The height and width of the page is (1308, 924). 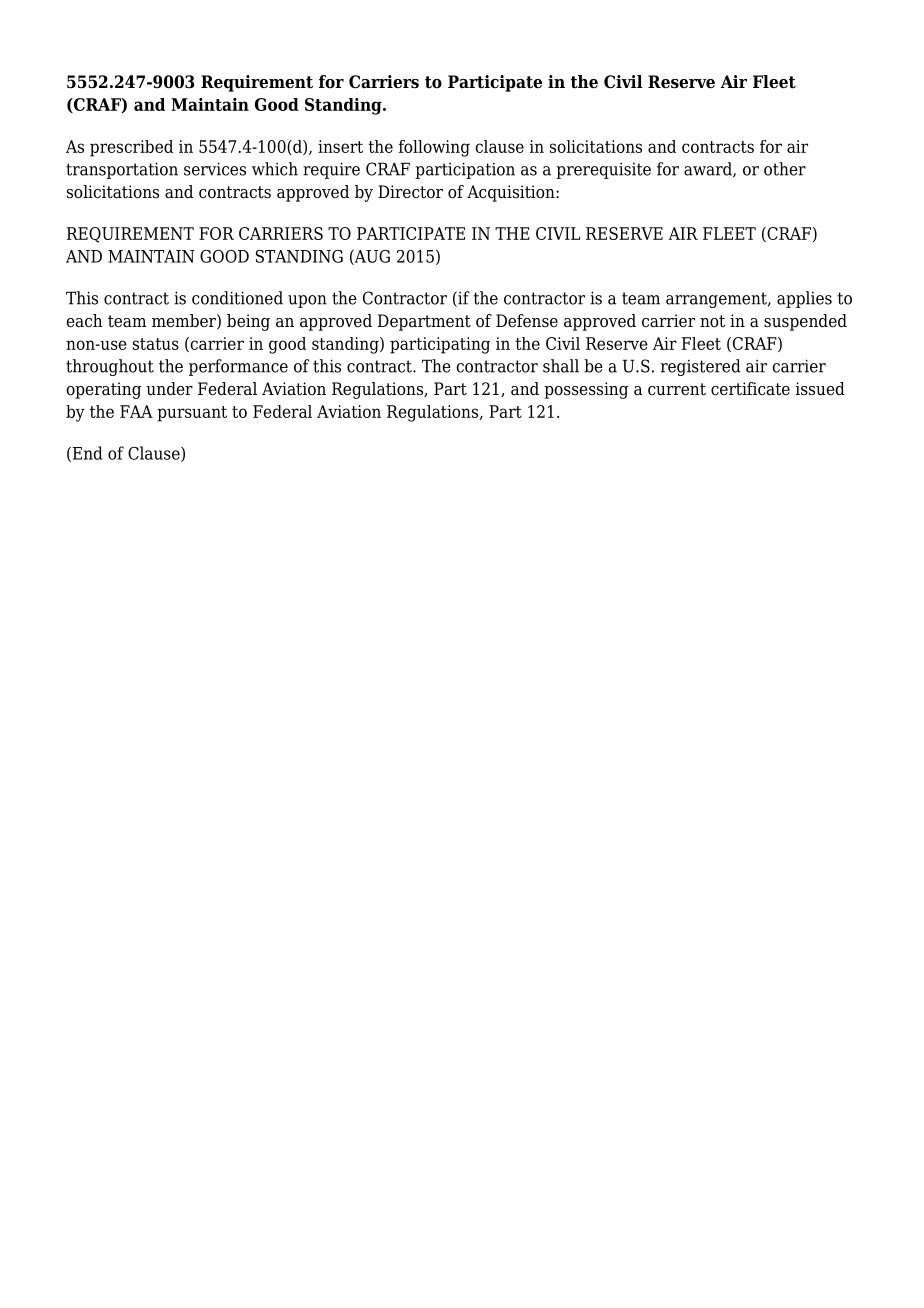 I want to click on being, so click(x=248, y=322).
